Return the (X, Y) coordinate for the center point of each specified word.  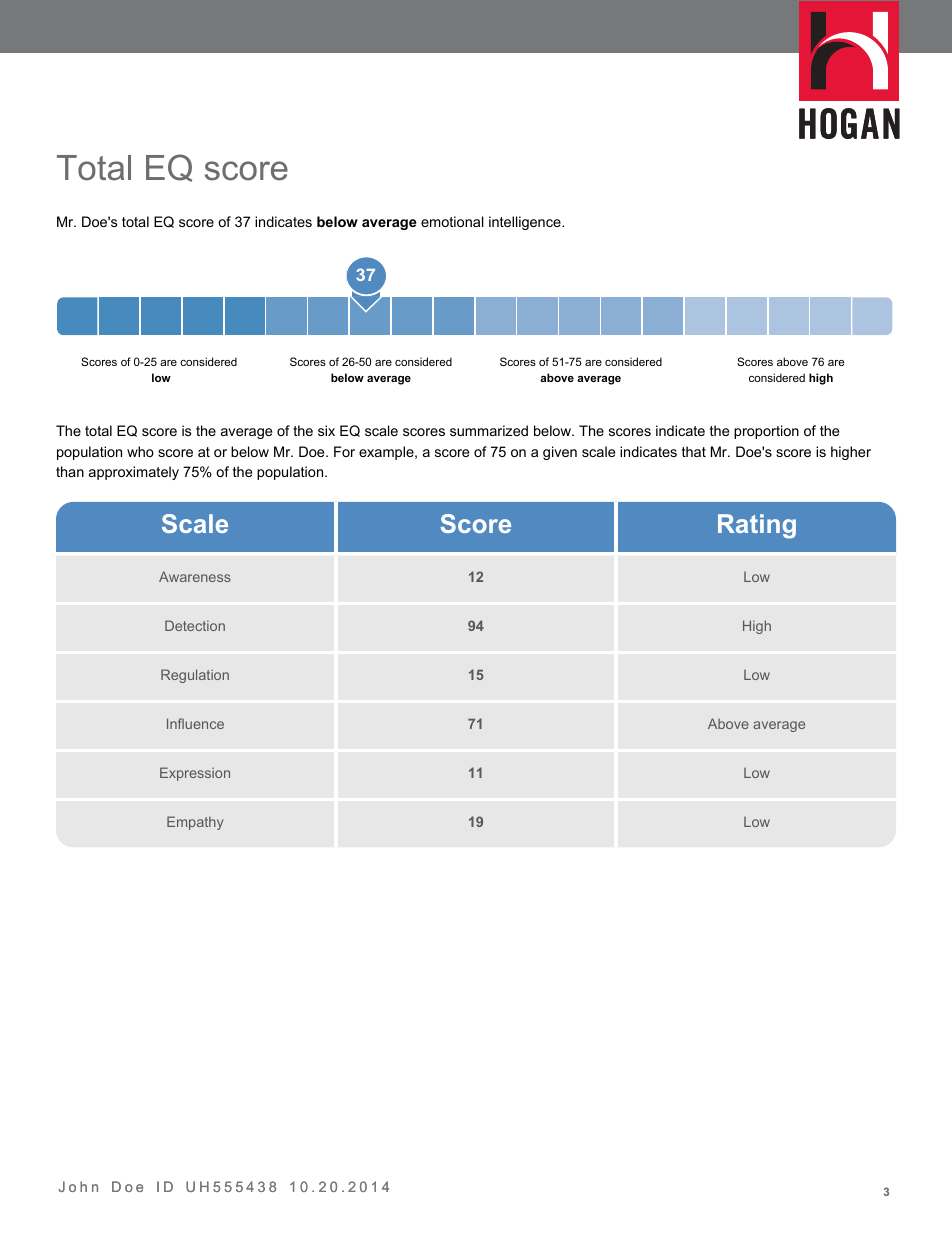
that (694, 451)
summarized (489, 430)
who (140, 451)
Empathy (195, 823)
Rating (757, 526)
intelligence (526, 223)
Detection (195, 625)
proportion (766, 432)
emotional (452, 221)
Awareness (195, 576)
